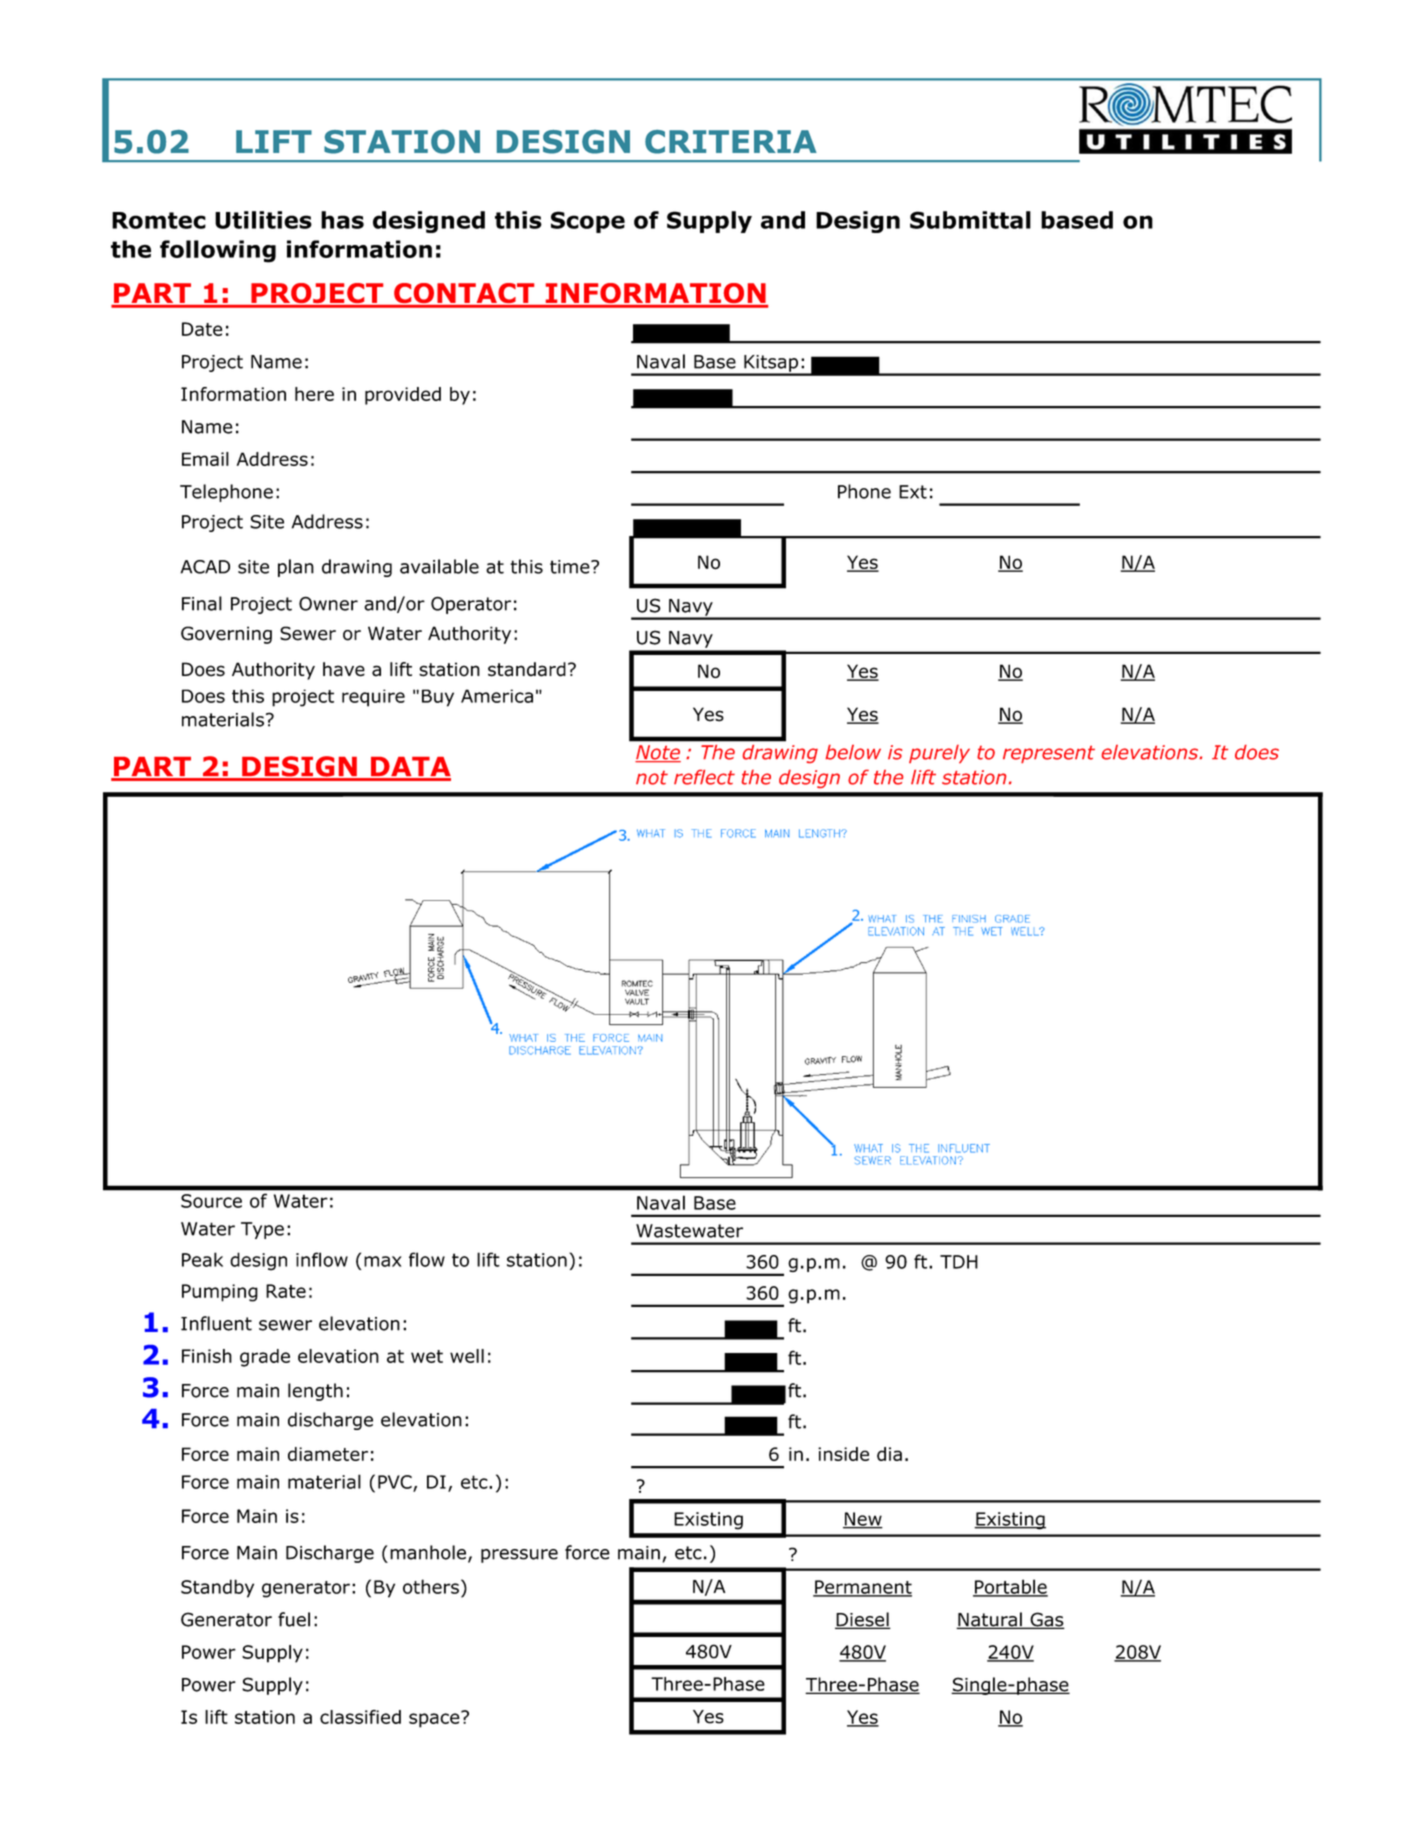 This screenshot has width=1417, height=1834. Describe the element at coordinates (296, 568) in the screenshot. I see `plan` at that location.
